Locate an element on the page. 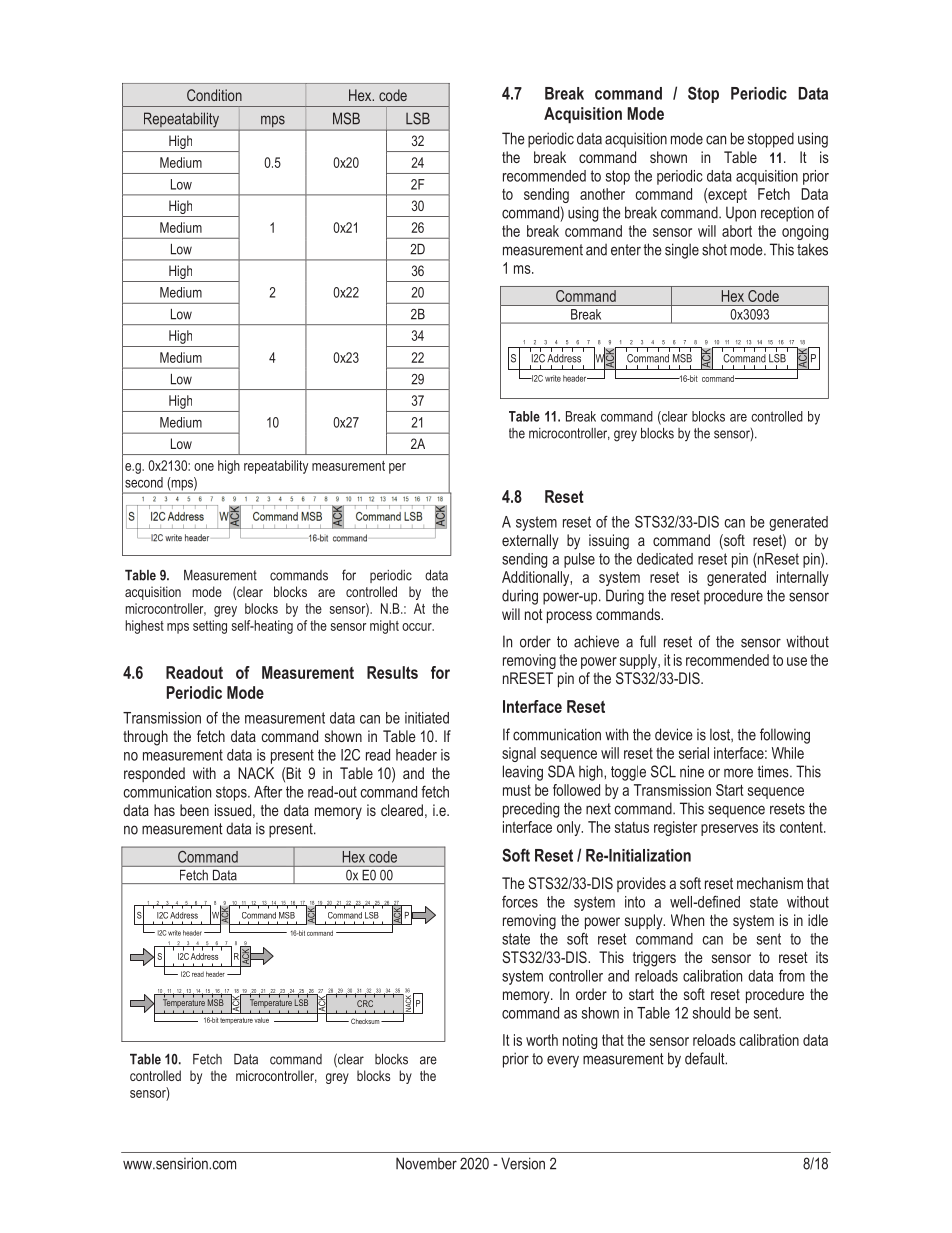  value is located at coordinates (261, 1020).
